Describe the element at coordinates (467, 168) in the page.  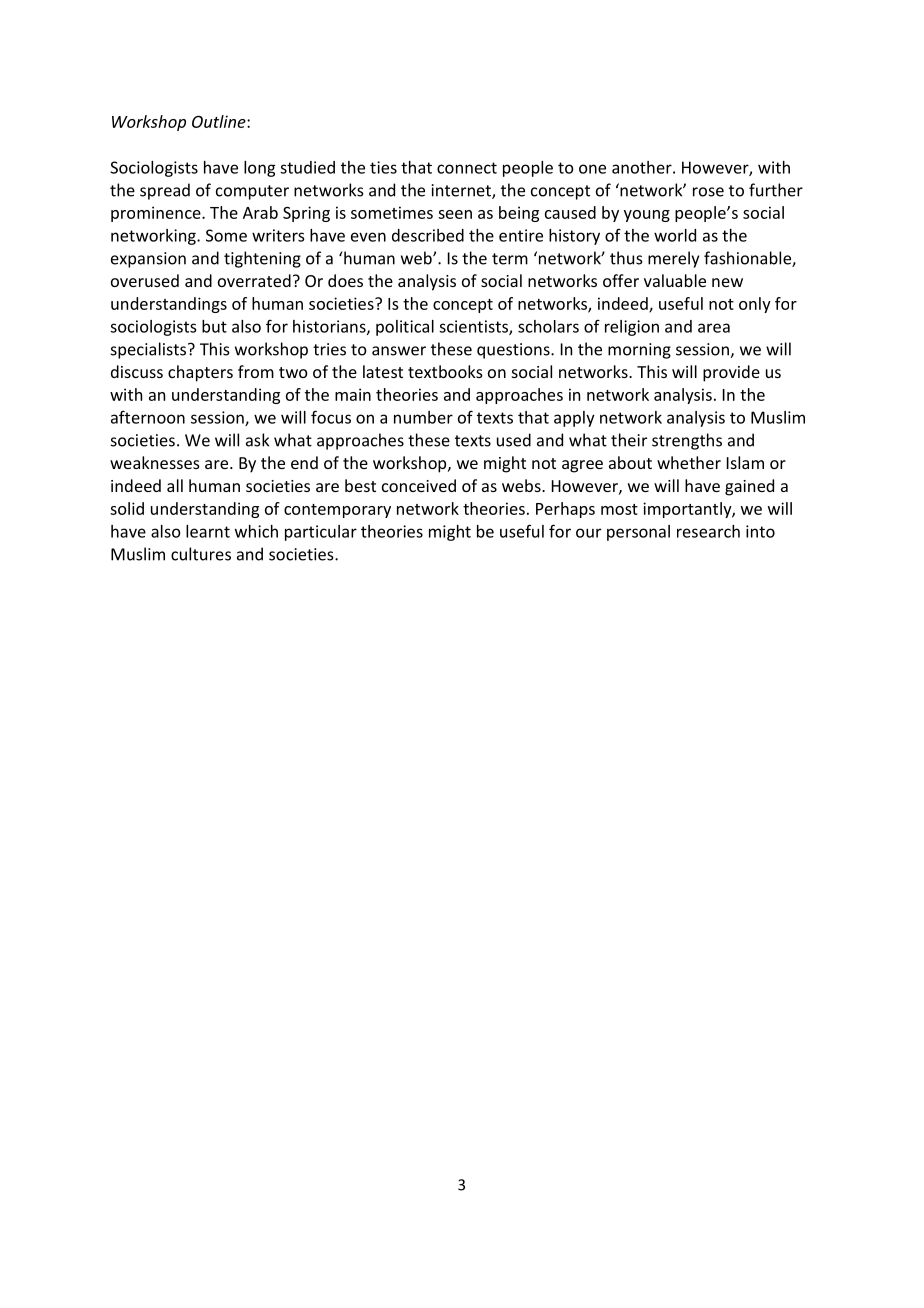
I see `connect` at that location.
